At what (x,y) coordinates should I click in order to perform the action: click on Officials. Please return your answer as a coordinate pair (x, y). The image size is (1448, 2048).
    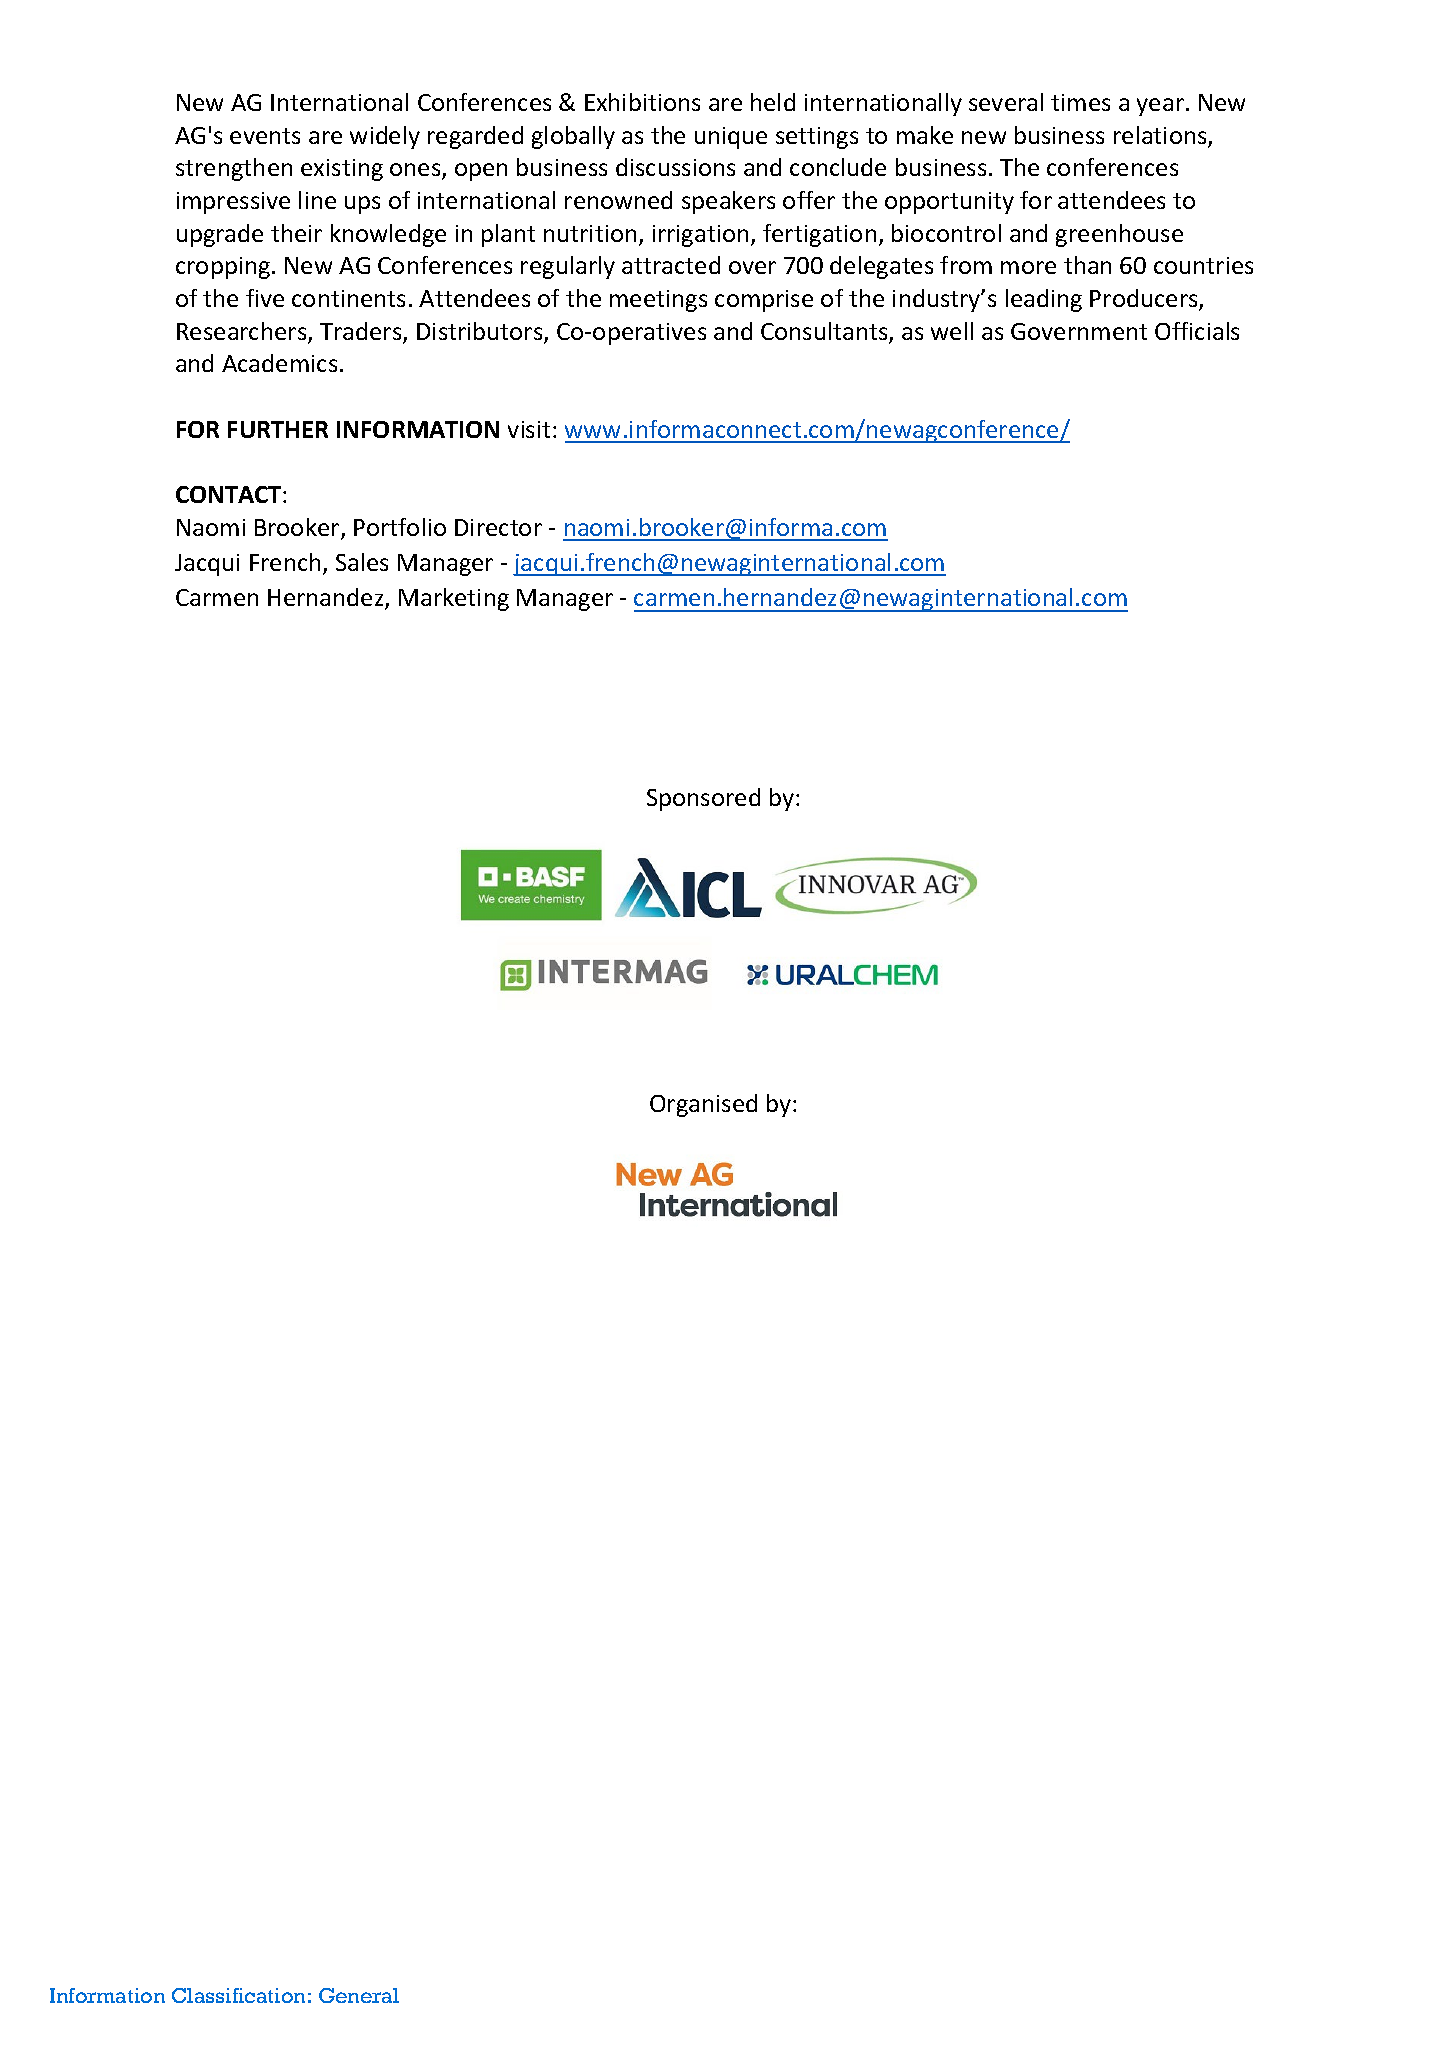
    Looking at the image, I should click on (1197, 331).
